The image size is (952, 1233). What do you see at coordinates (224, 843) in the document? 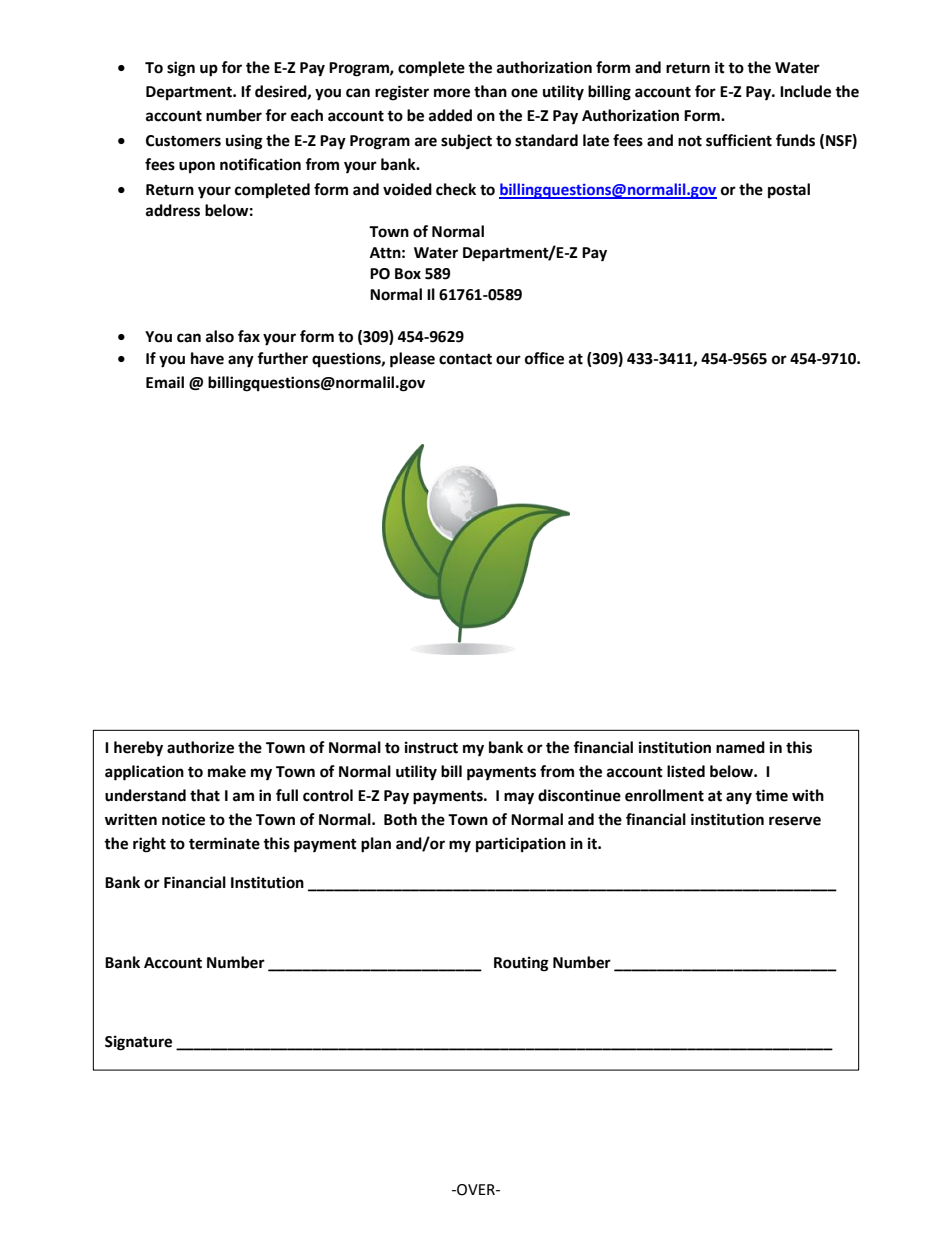
I see `terminate` at bounding box center [224, 843].
